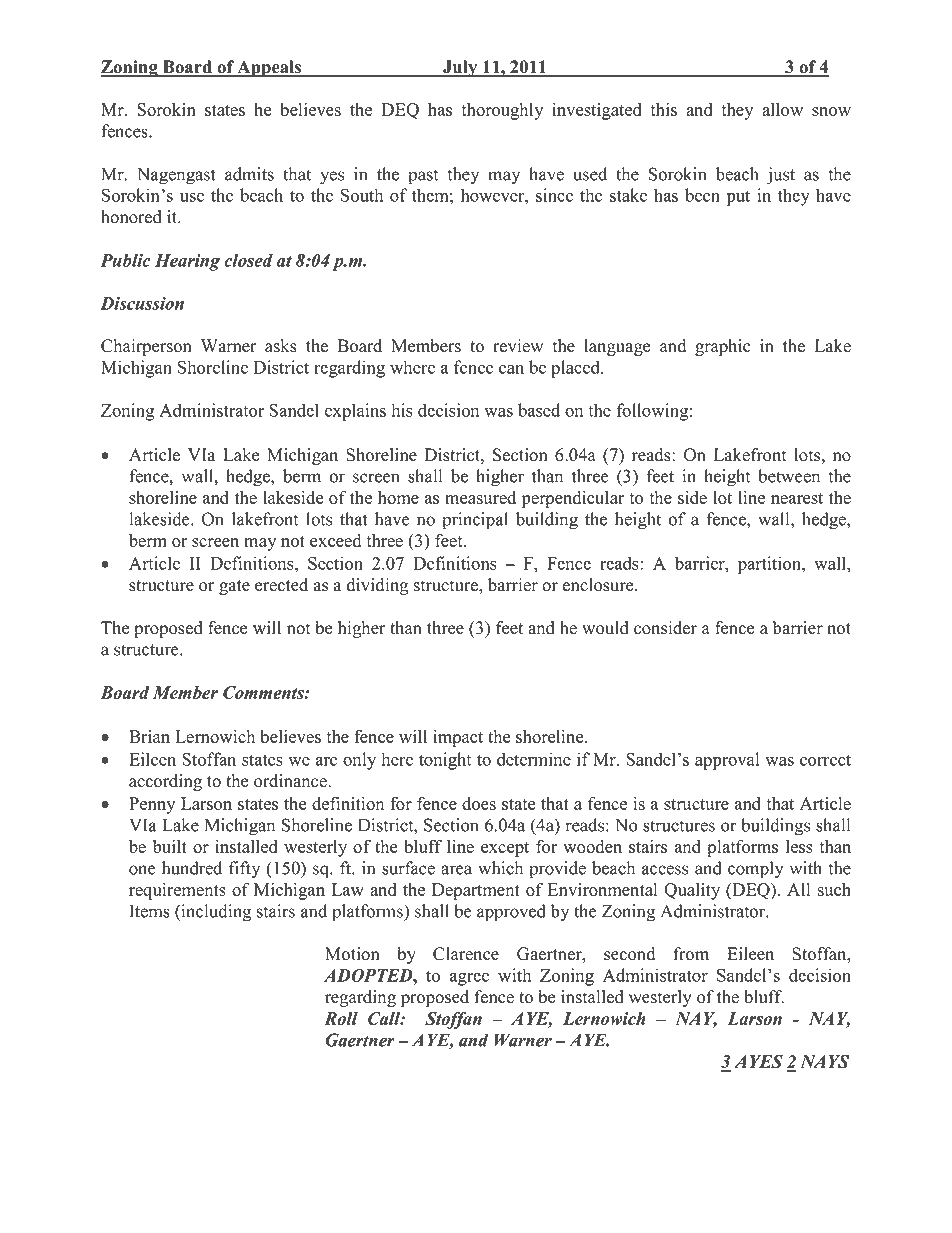 The width and height of the screenshot is (952, 1233). I want to click on Chairperson, so click(146, 347).
